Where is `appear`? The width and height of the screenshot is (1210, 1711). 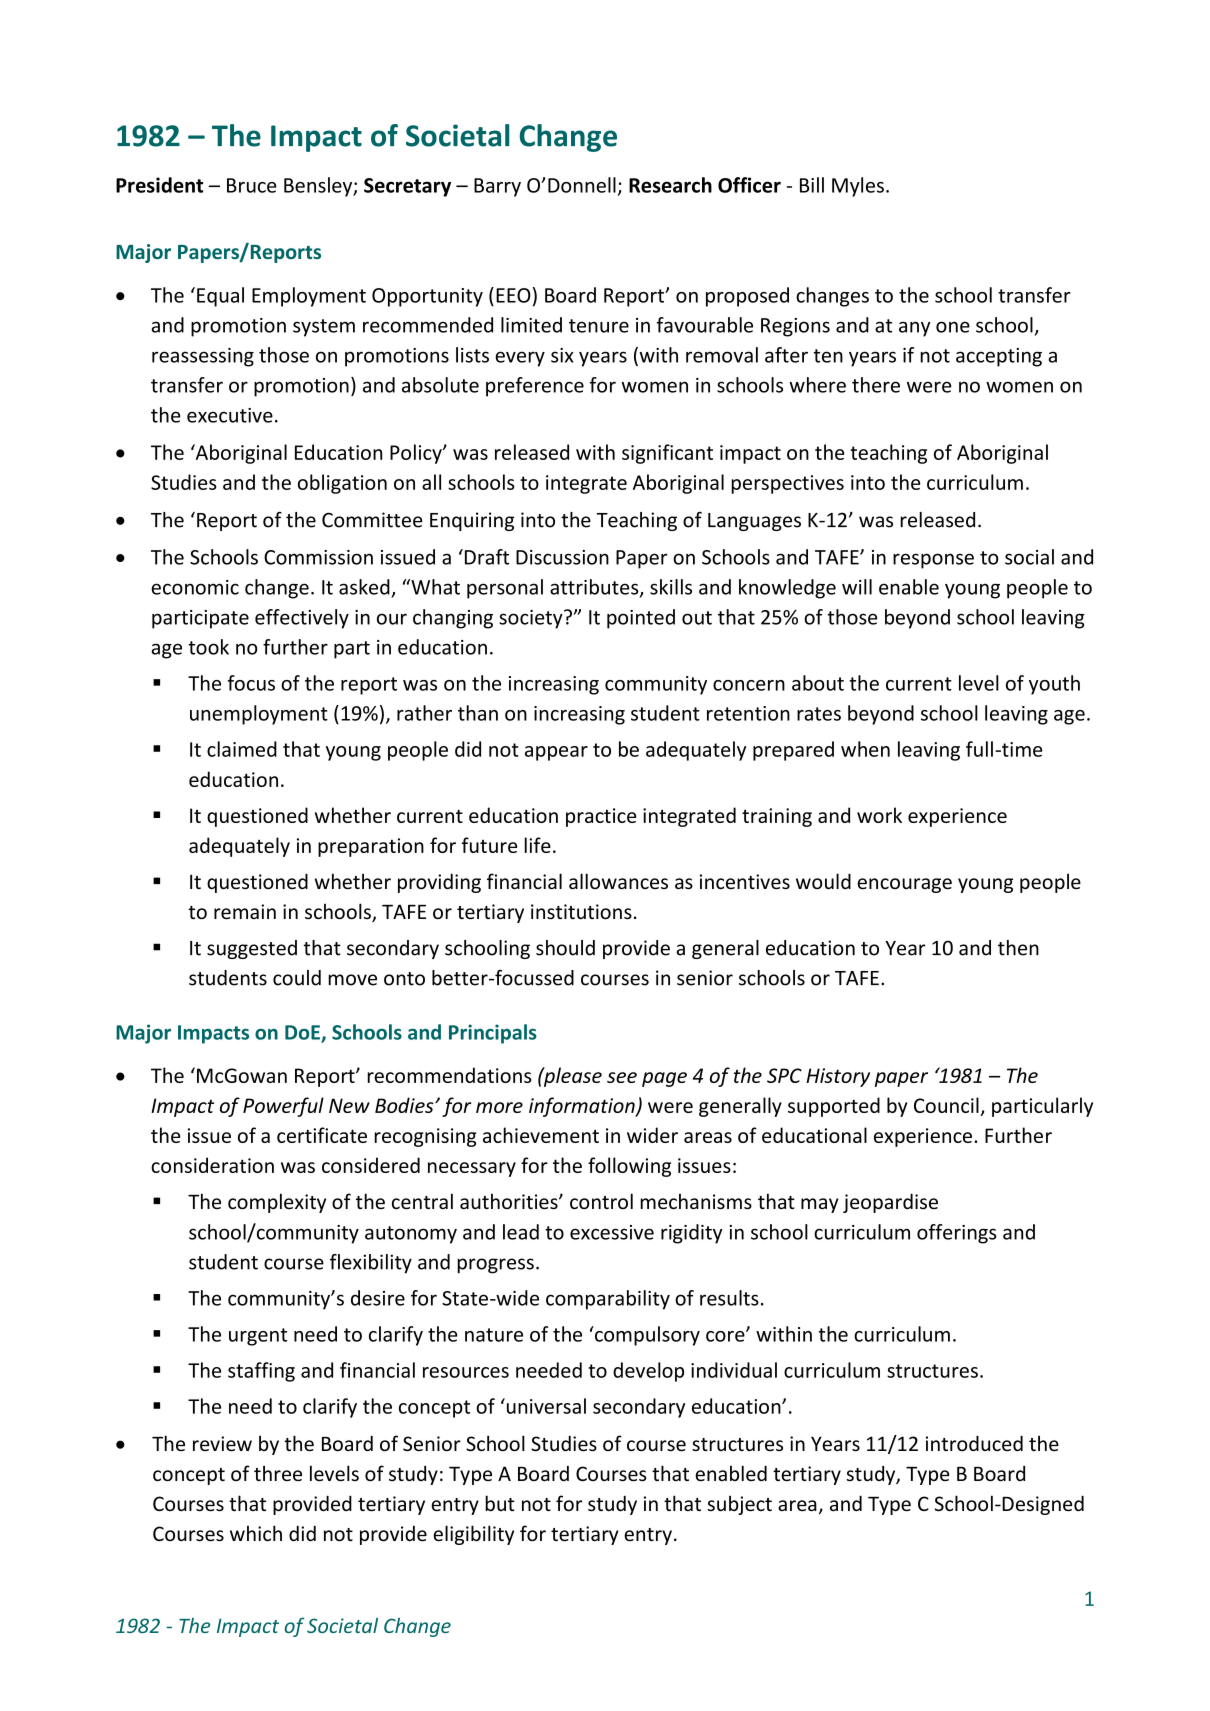
appear is located at coordinates (556, 753).
